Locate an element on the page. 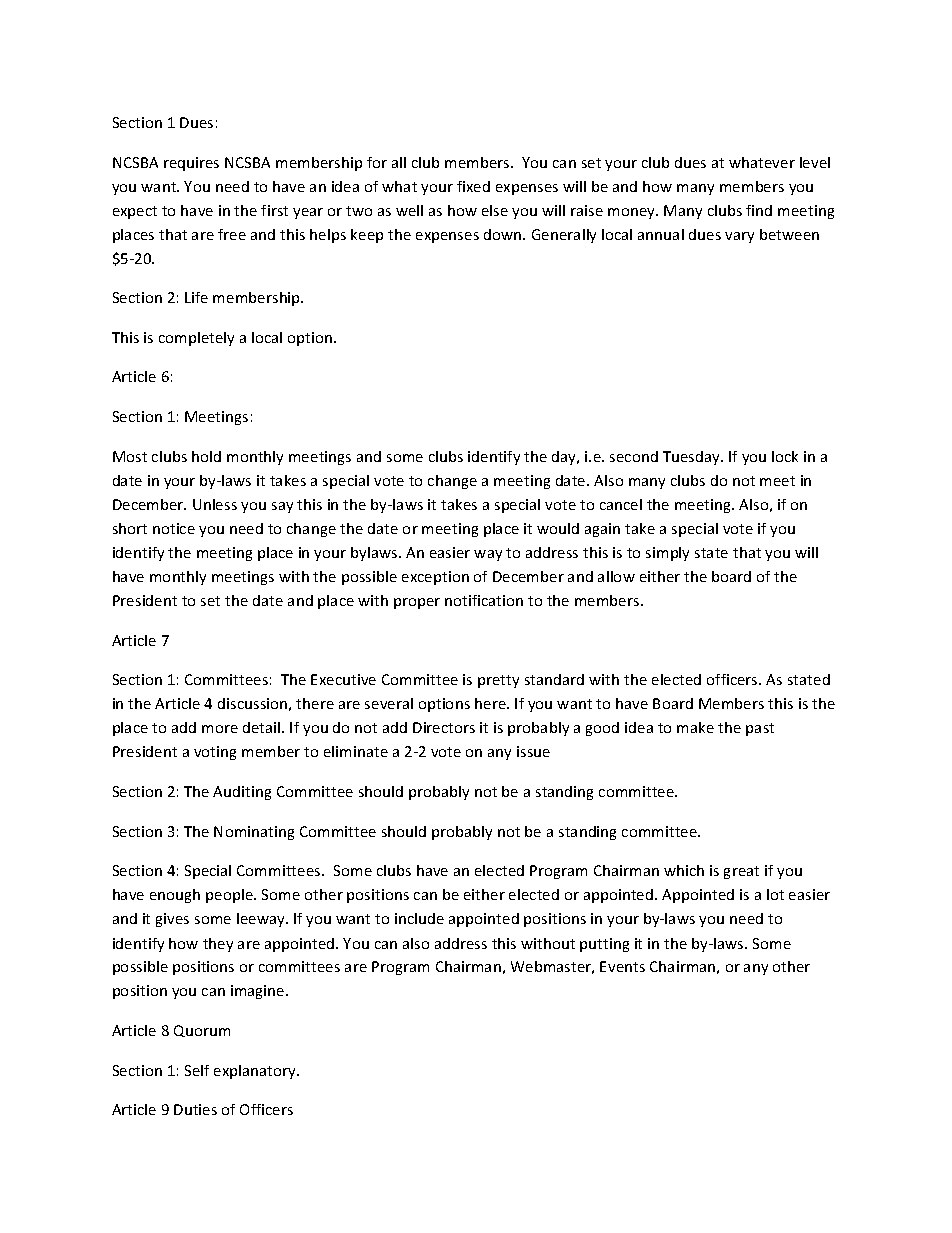  Self is located at coordinates (197, 1070).
